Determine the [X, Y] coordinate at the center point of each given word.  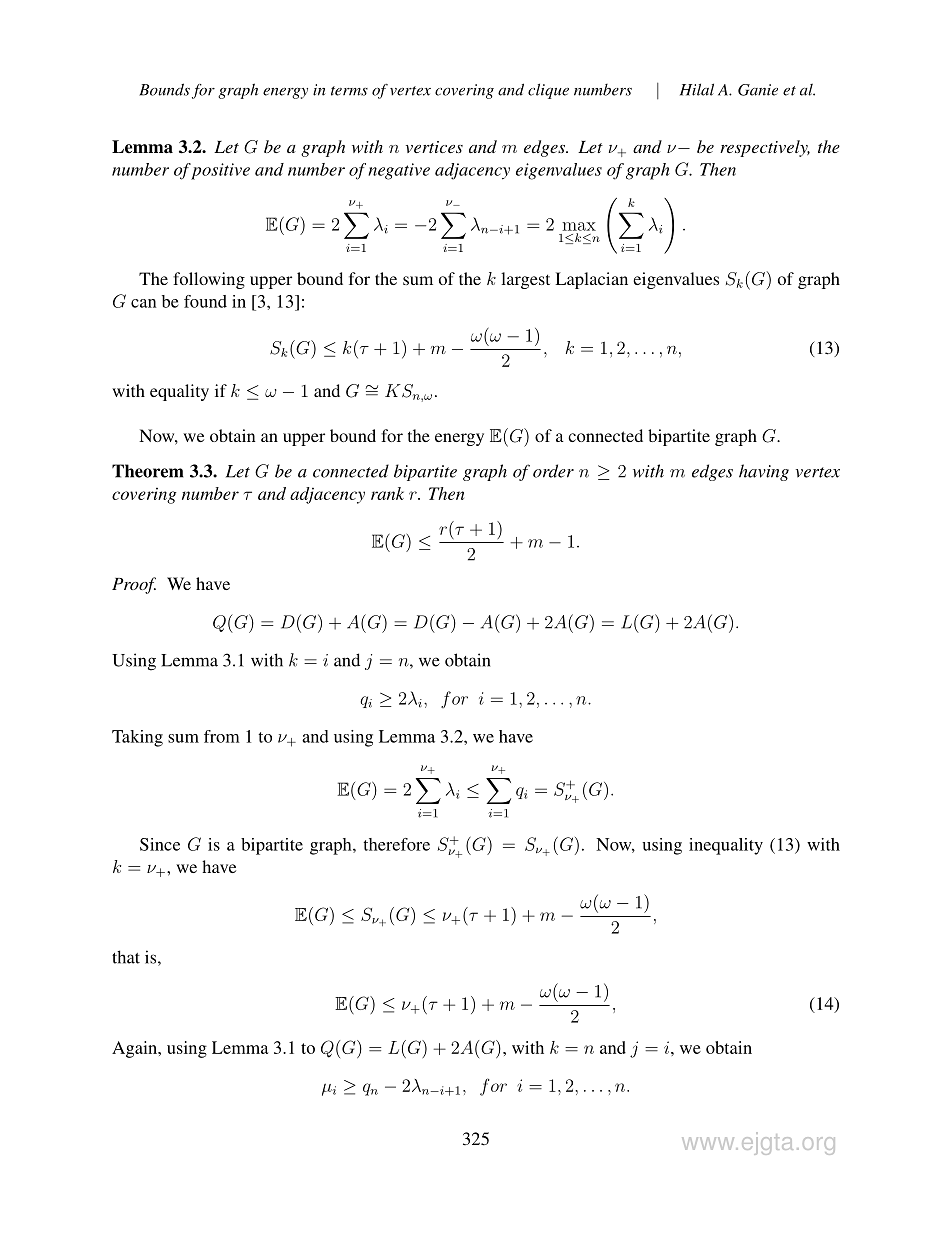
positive [220, 171]
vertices [434, 147]
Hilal [697, 89]
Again [136, 1049]
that [126, 957]
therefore [396, 844]
